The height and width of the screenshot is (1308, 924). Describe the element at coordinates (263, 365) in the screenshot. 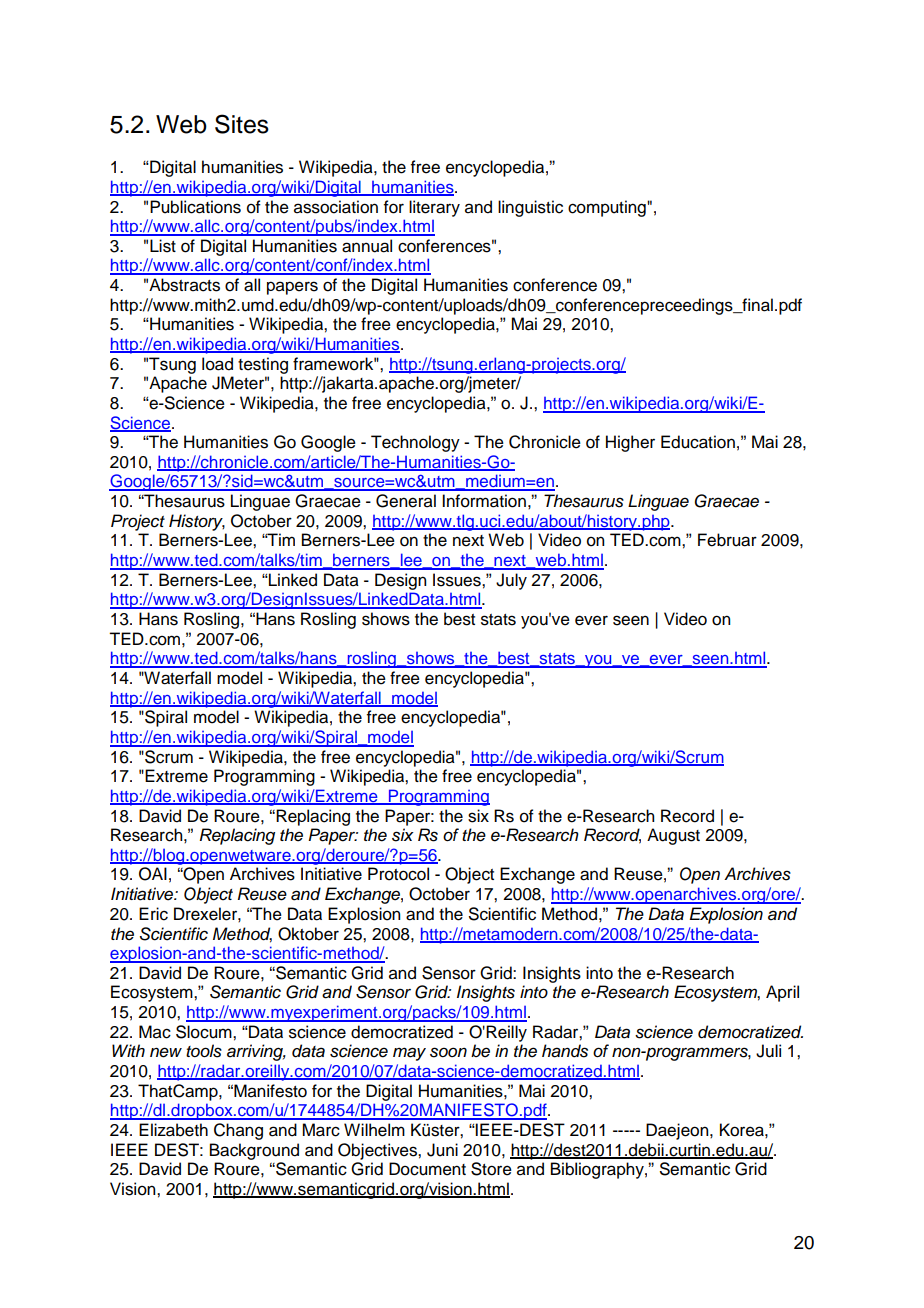

I see `testing` at that location.
